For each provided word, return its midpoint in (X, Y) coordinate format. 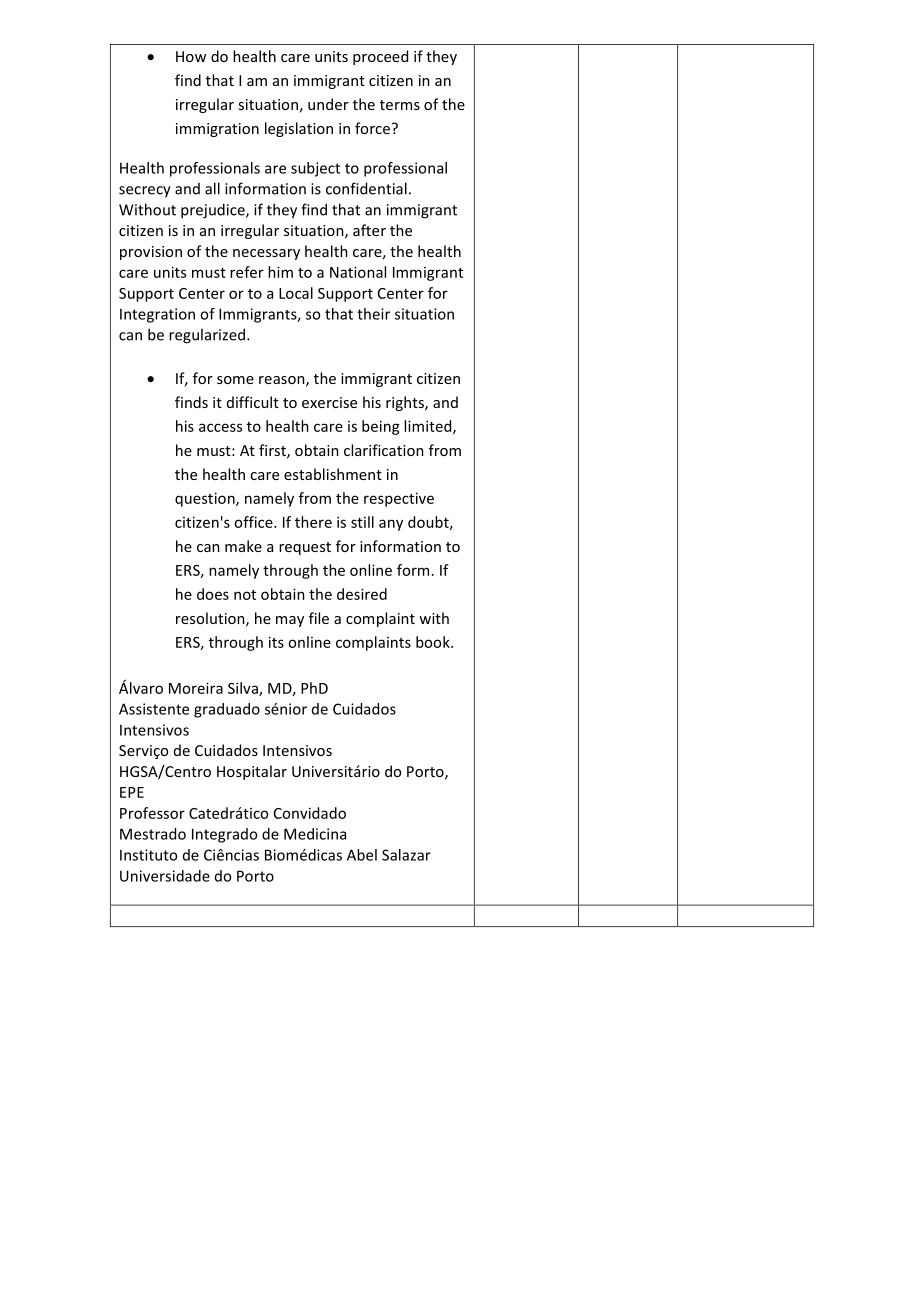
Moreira (196, 688)
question (206, 499)
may (290, 621)
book (434, 642)
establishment (333, 474)
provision (151, 253)
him (280, 272)
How (191, 56)
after (369, 230)
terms (400, 105)
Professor (152, 813)
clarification (384, 450)
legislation (299, 129)
